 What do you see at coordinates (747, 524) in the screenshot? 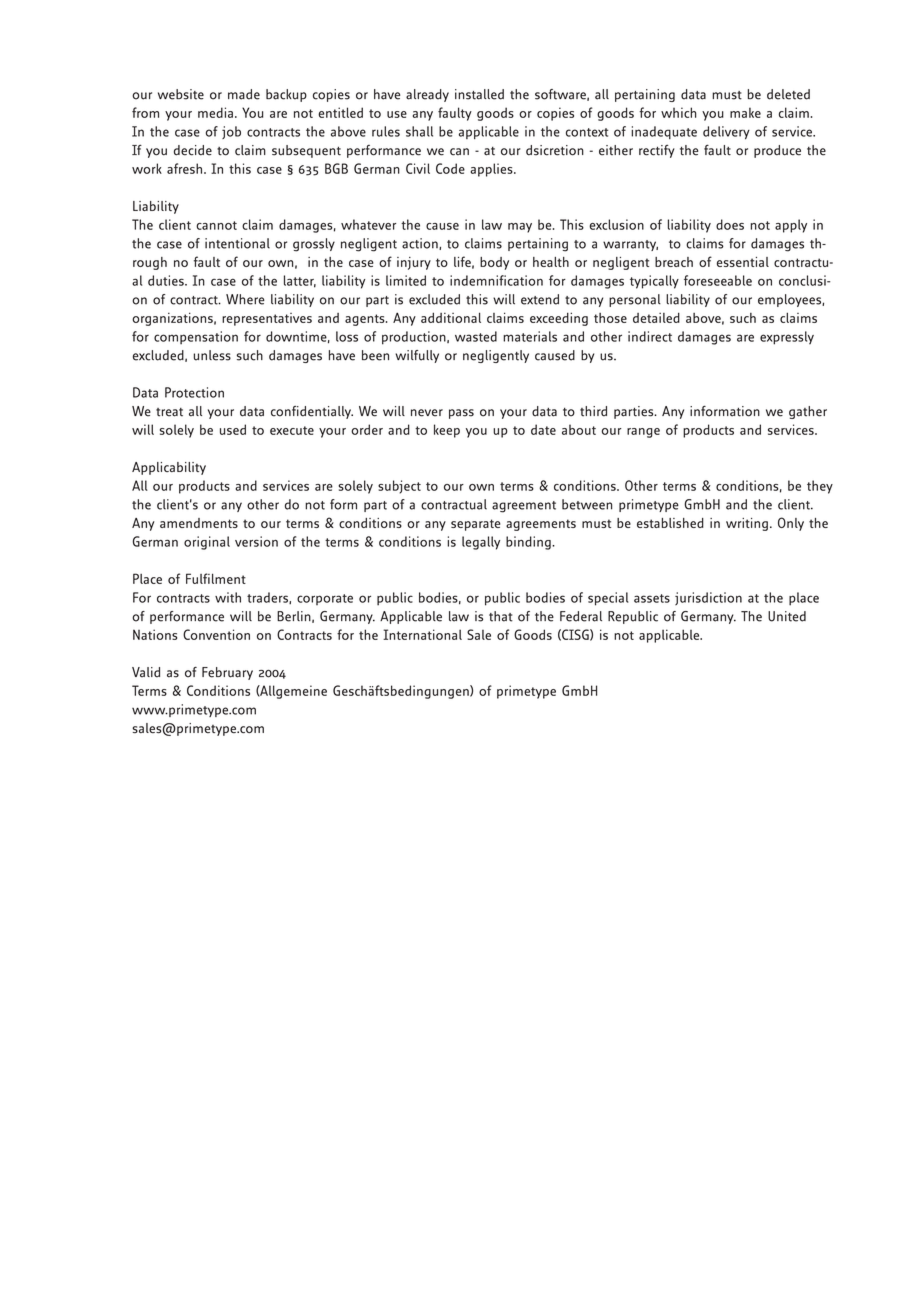
I see `writing` at bounding box center [747, 524].
